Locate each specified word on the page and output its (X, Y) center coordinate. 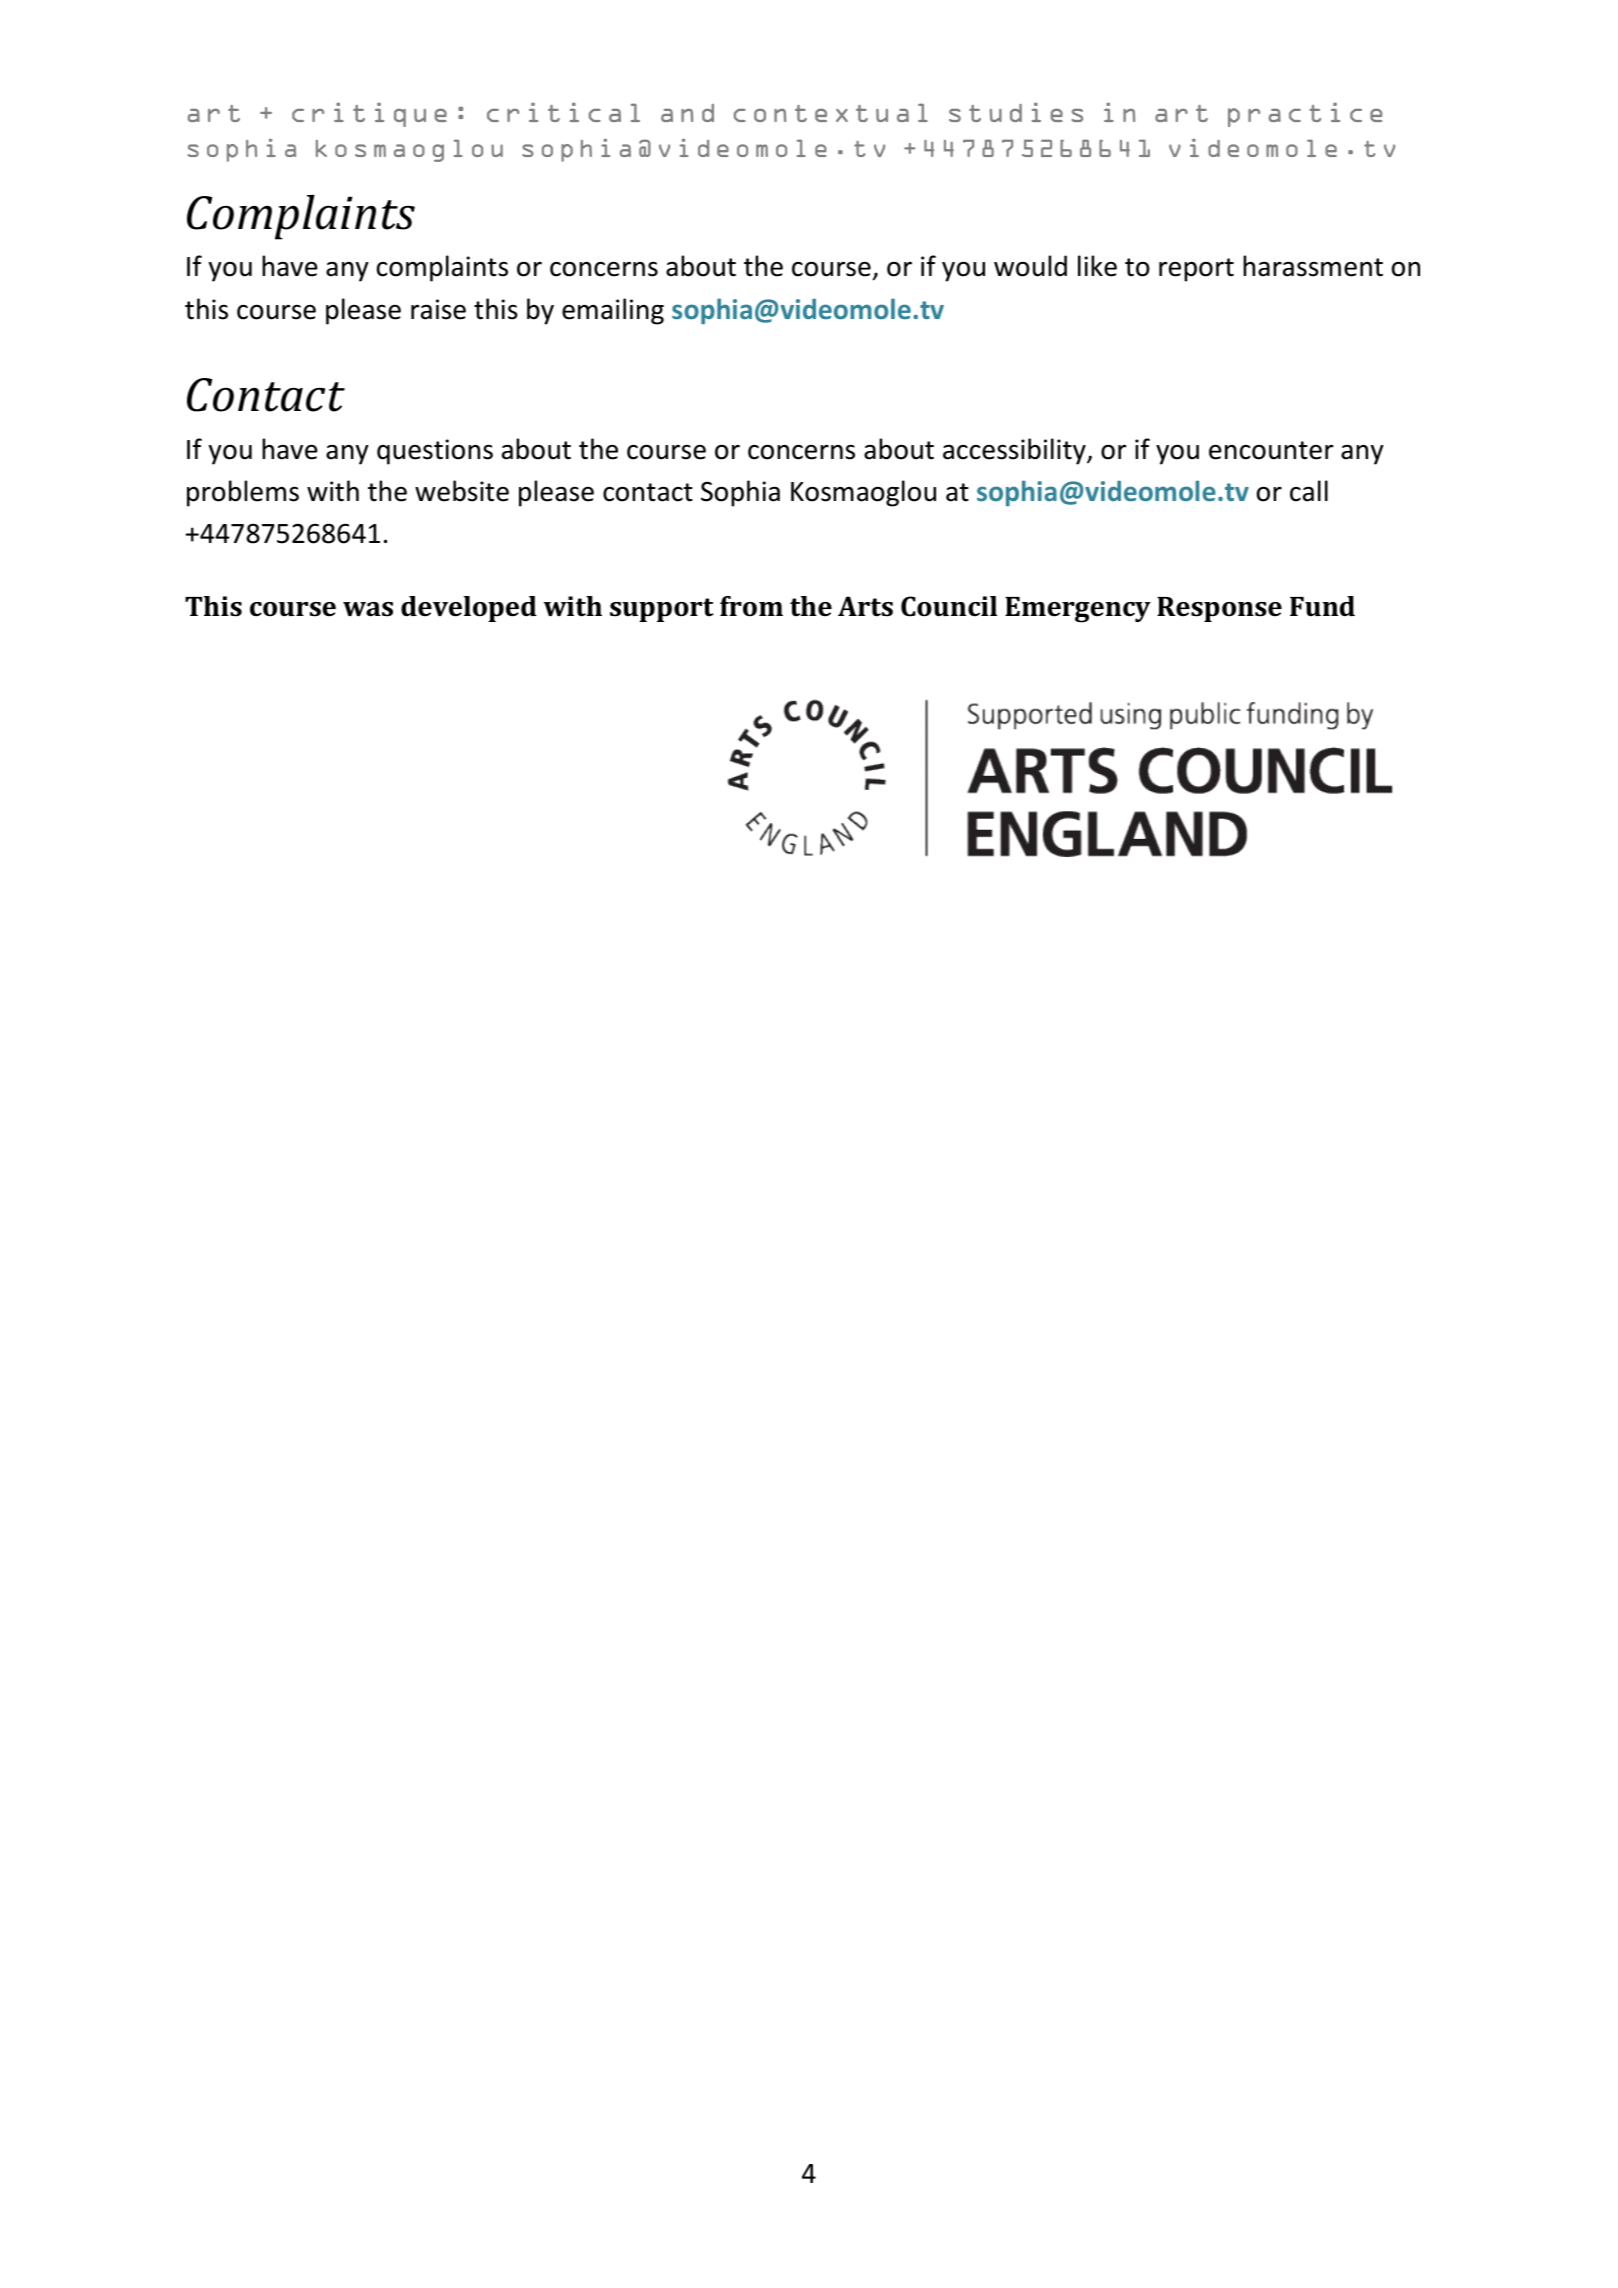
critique (369, 114)
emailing (613, 311)
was (368, 609)
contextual (831, 112)
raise (438, 309)
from (751, 606)
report (1196, 270)
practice (1305, 114)
